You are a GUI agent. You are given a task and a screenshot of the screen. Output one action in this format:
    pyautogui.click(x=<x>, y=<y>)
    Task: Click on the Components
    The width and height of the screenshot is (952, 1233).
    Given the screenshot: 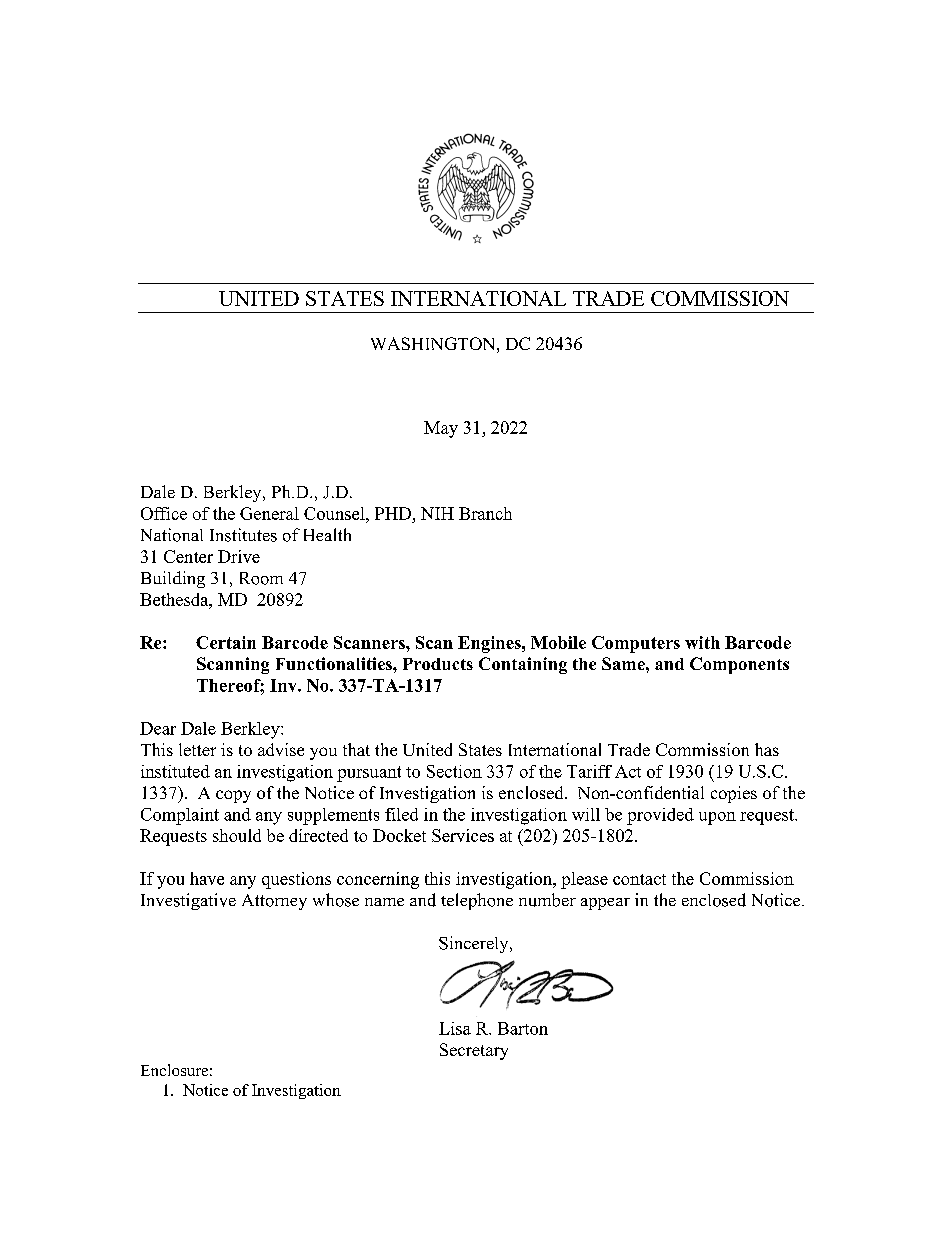 What is the action you would take?
    pyautogui.click(x=739, y=665)
